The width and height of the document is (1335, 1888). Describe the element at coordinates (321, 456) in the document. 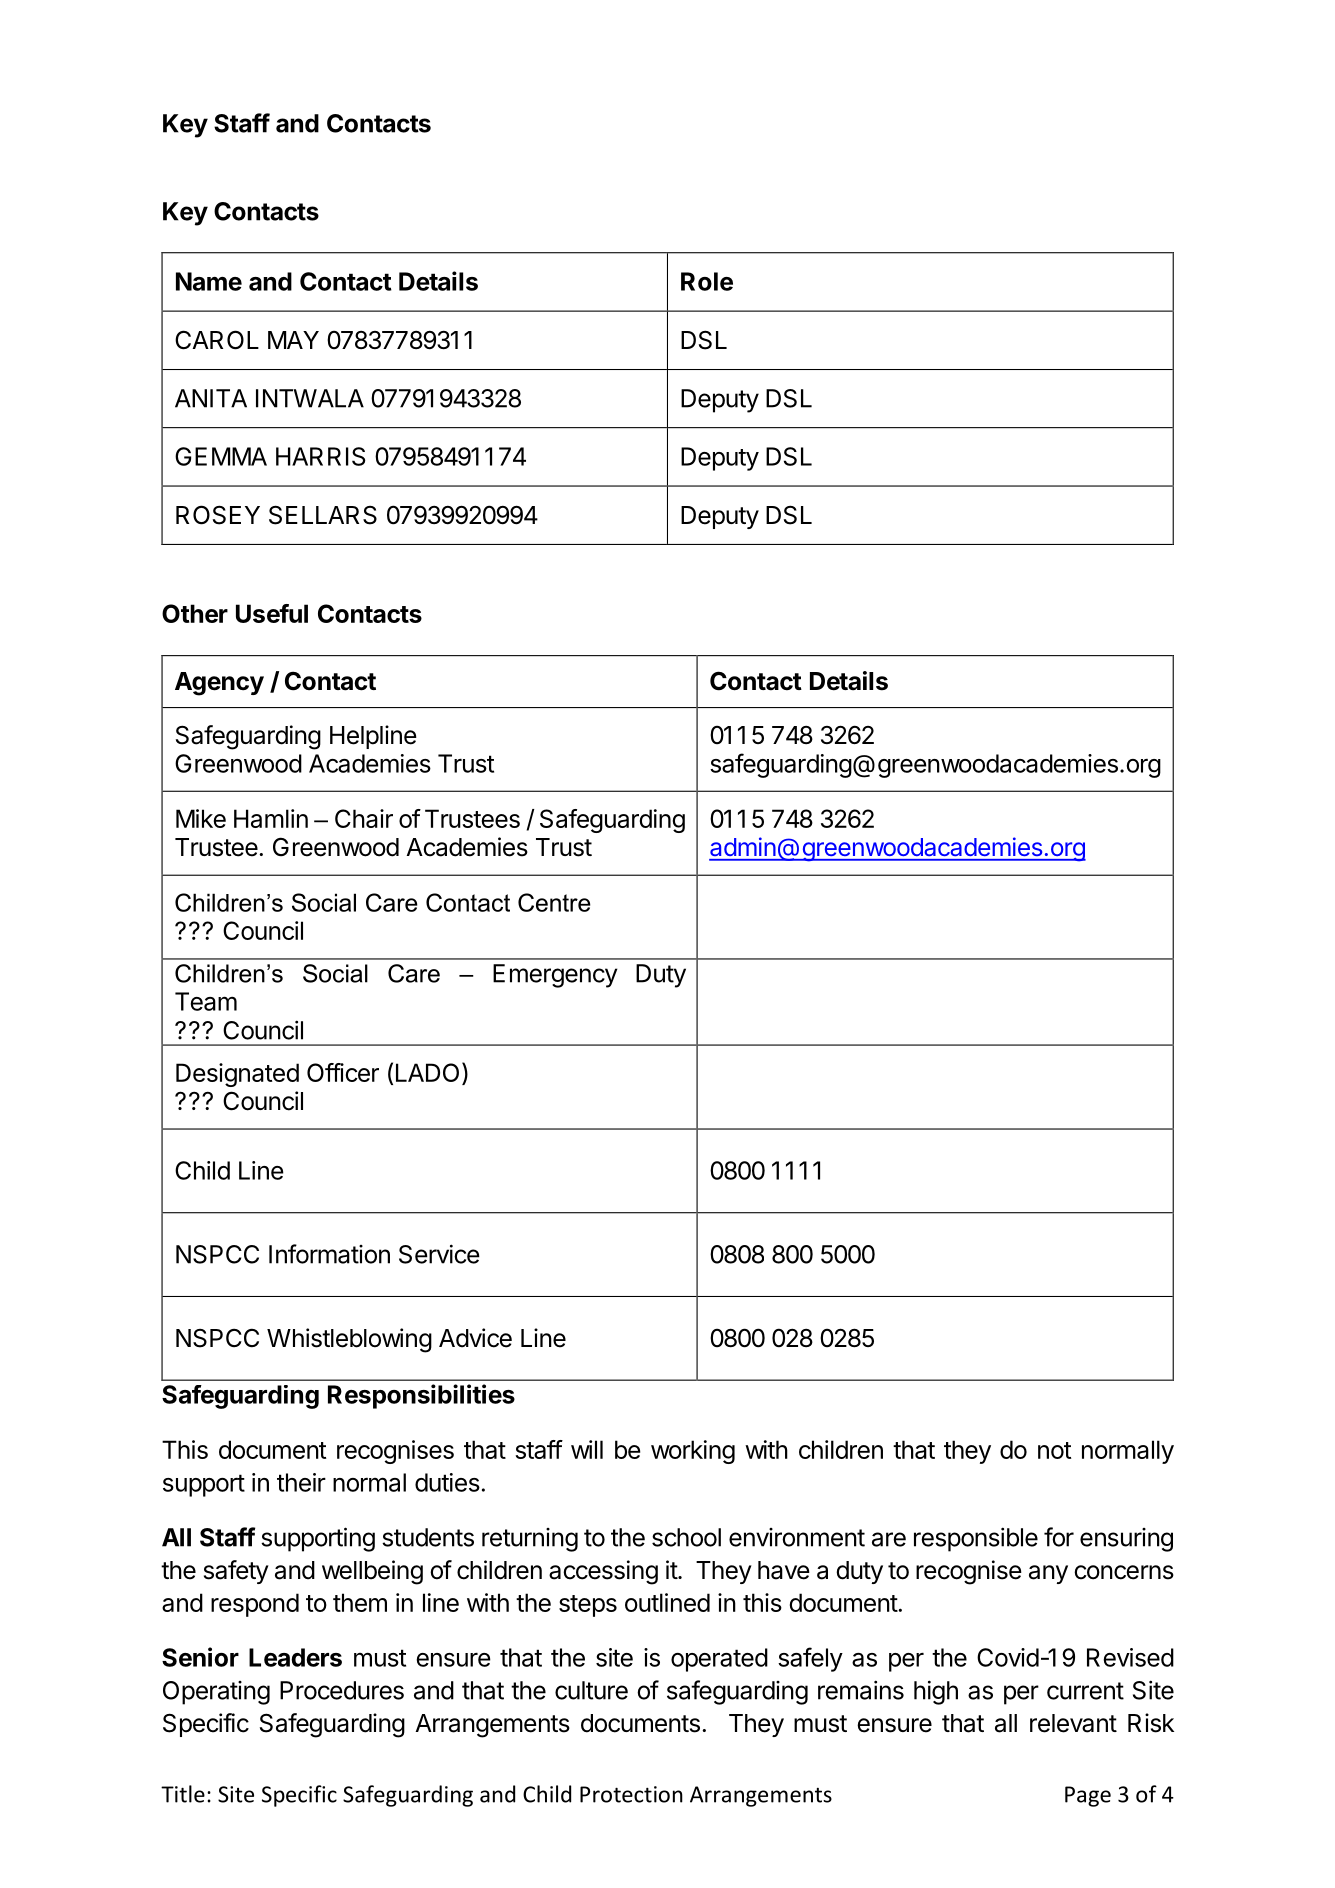

I see `HARRIS` at that location.
